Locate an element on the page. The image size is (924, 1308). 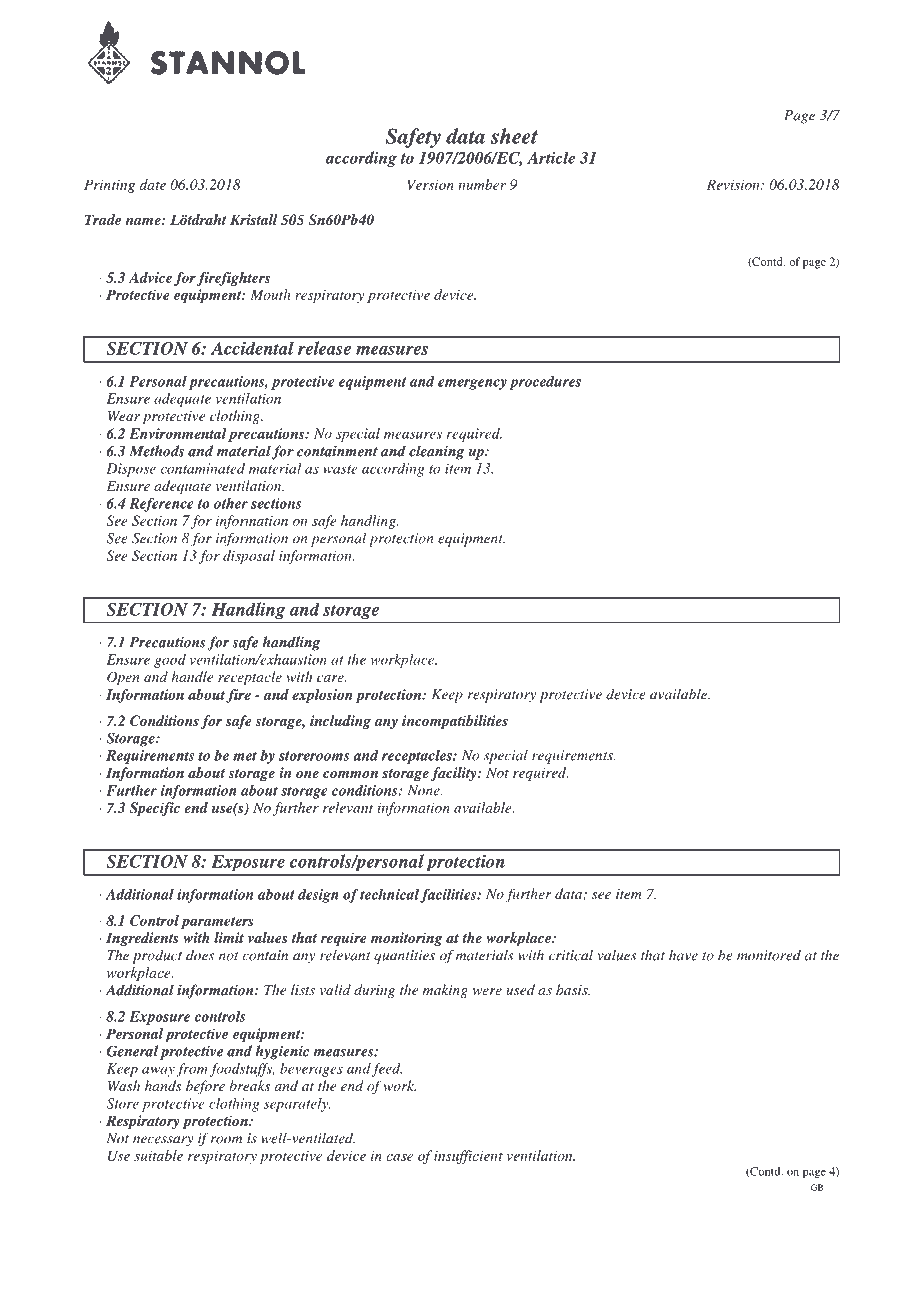
Specific is located at coordinates (155, 809).
